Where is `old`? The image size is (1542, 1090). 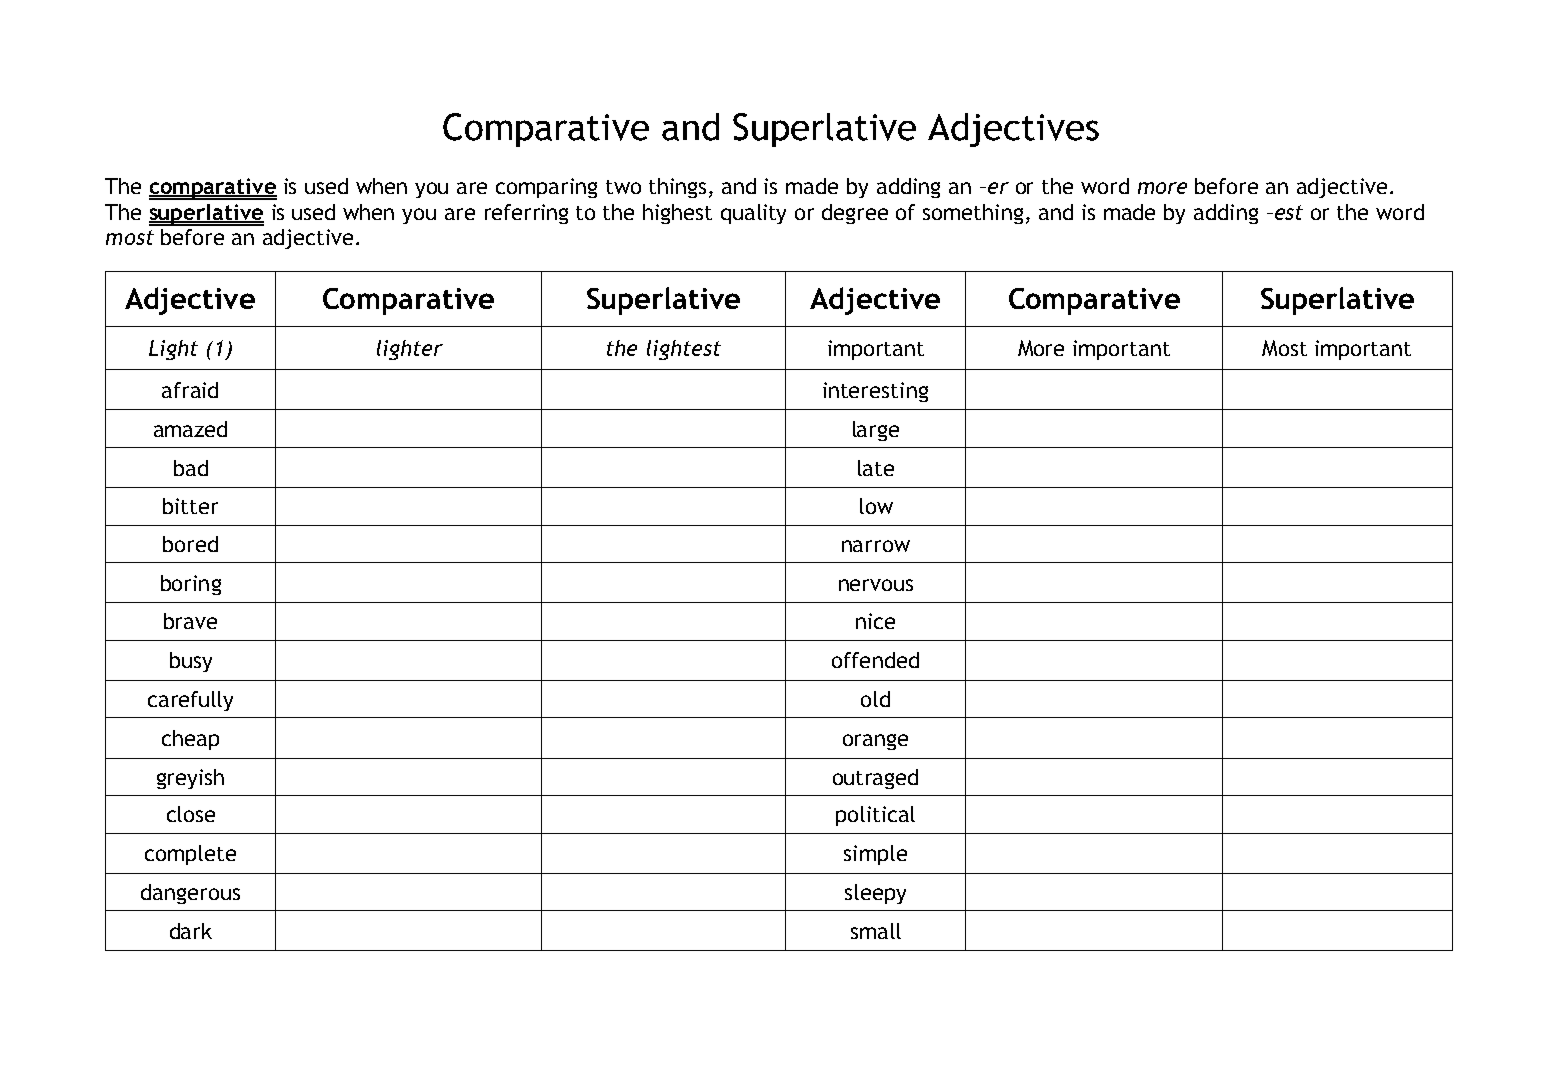
old is located at coordinates (875, 699).
